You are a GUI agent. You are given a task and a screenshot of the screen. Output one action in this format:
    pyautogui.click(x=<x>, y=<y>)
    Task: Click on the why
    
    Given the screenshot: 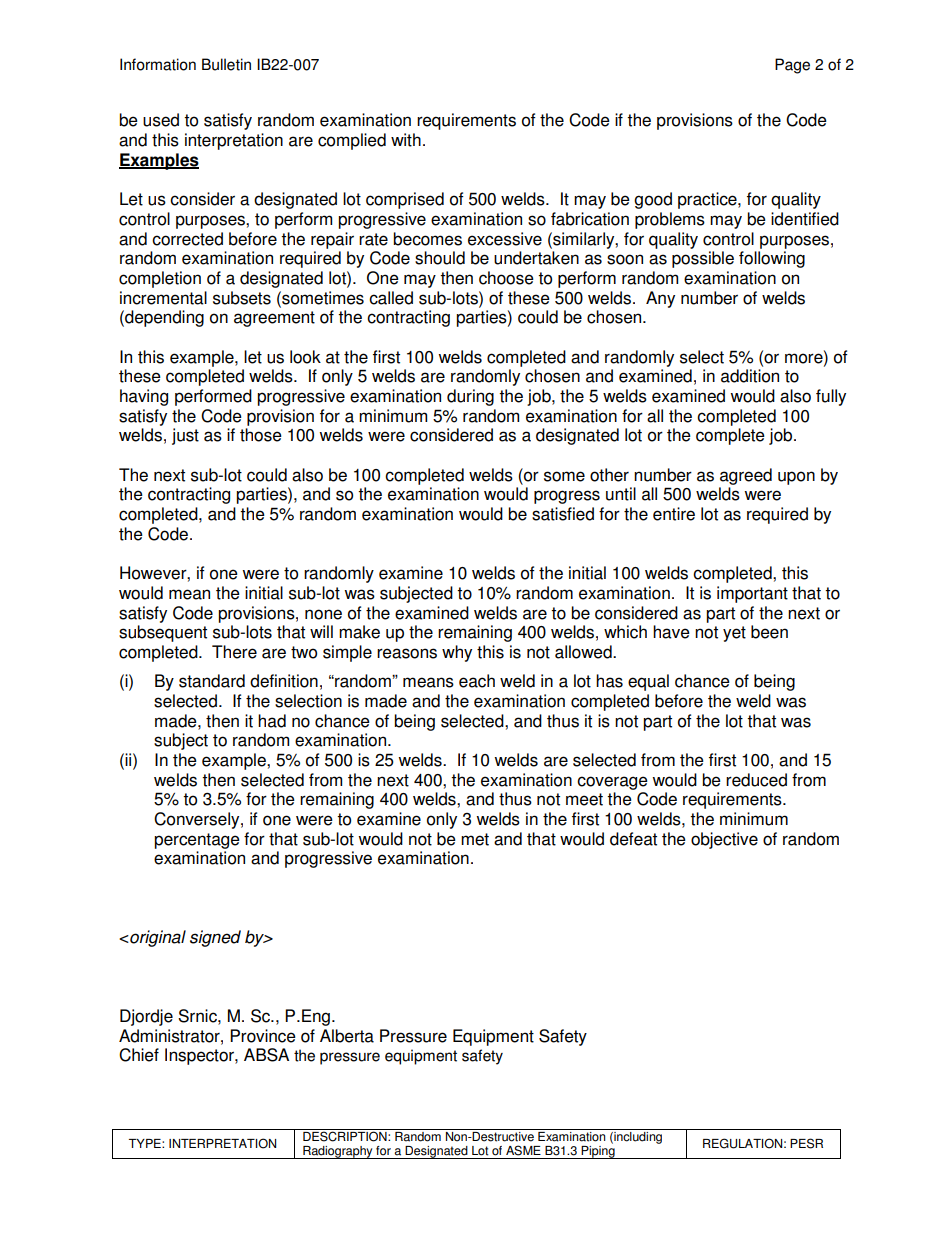 What is the action you would take?
    pyautogui.click(x=457, y=653)
